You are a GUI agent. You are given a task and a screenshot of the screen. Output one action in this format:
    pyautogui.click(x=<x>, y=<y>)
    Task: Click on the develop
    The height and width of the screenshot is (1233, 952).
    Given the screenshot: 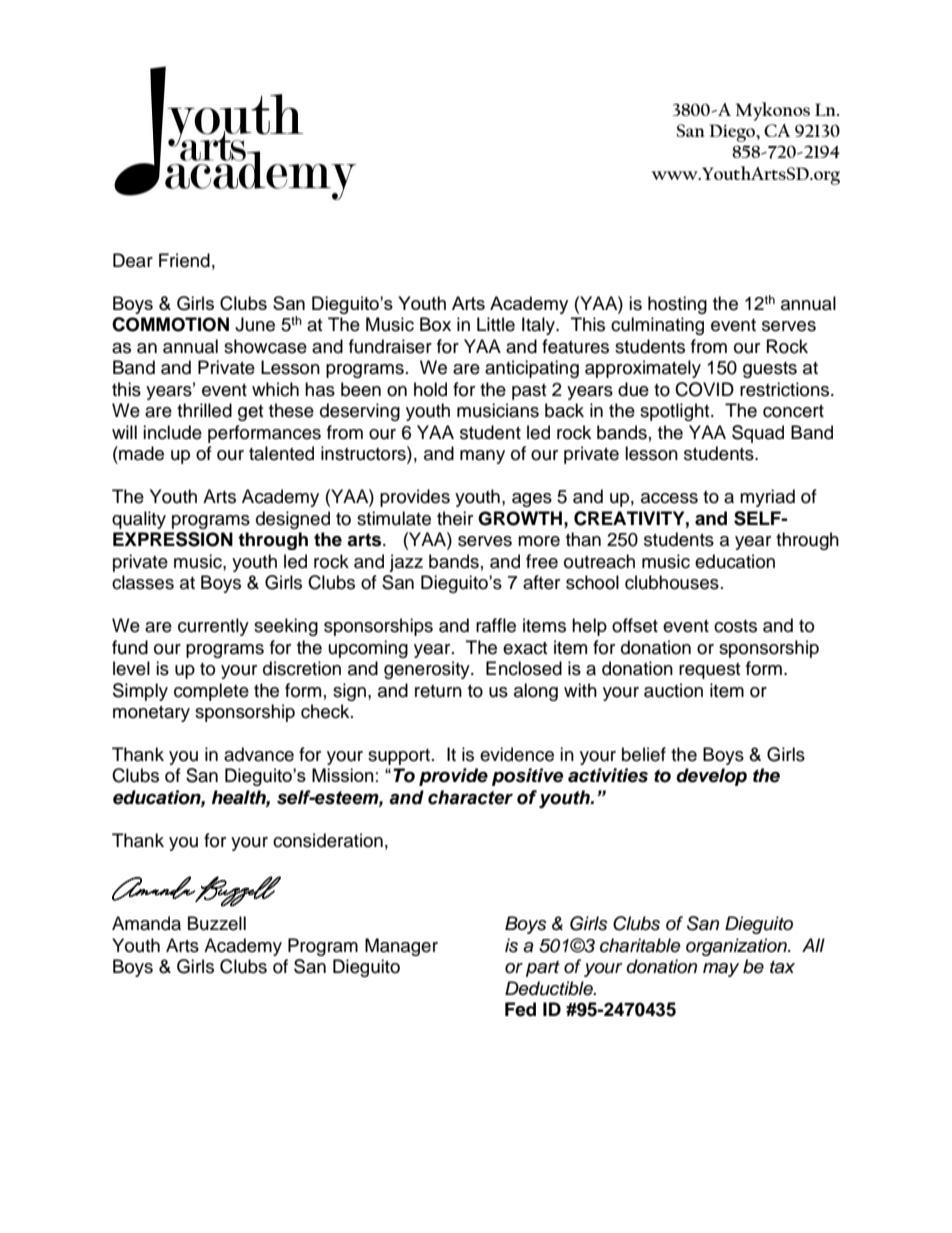 What is the action you would take?
    pyautogui.click(x=711, y=777)
